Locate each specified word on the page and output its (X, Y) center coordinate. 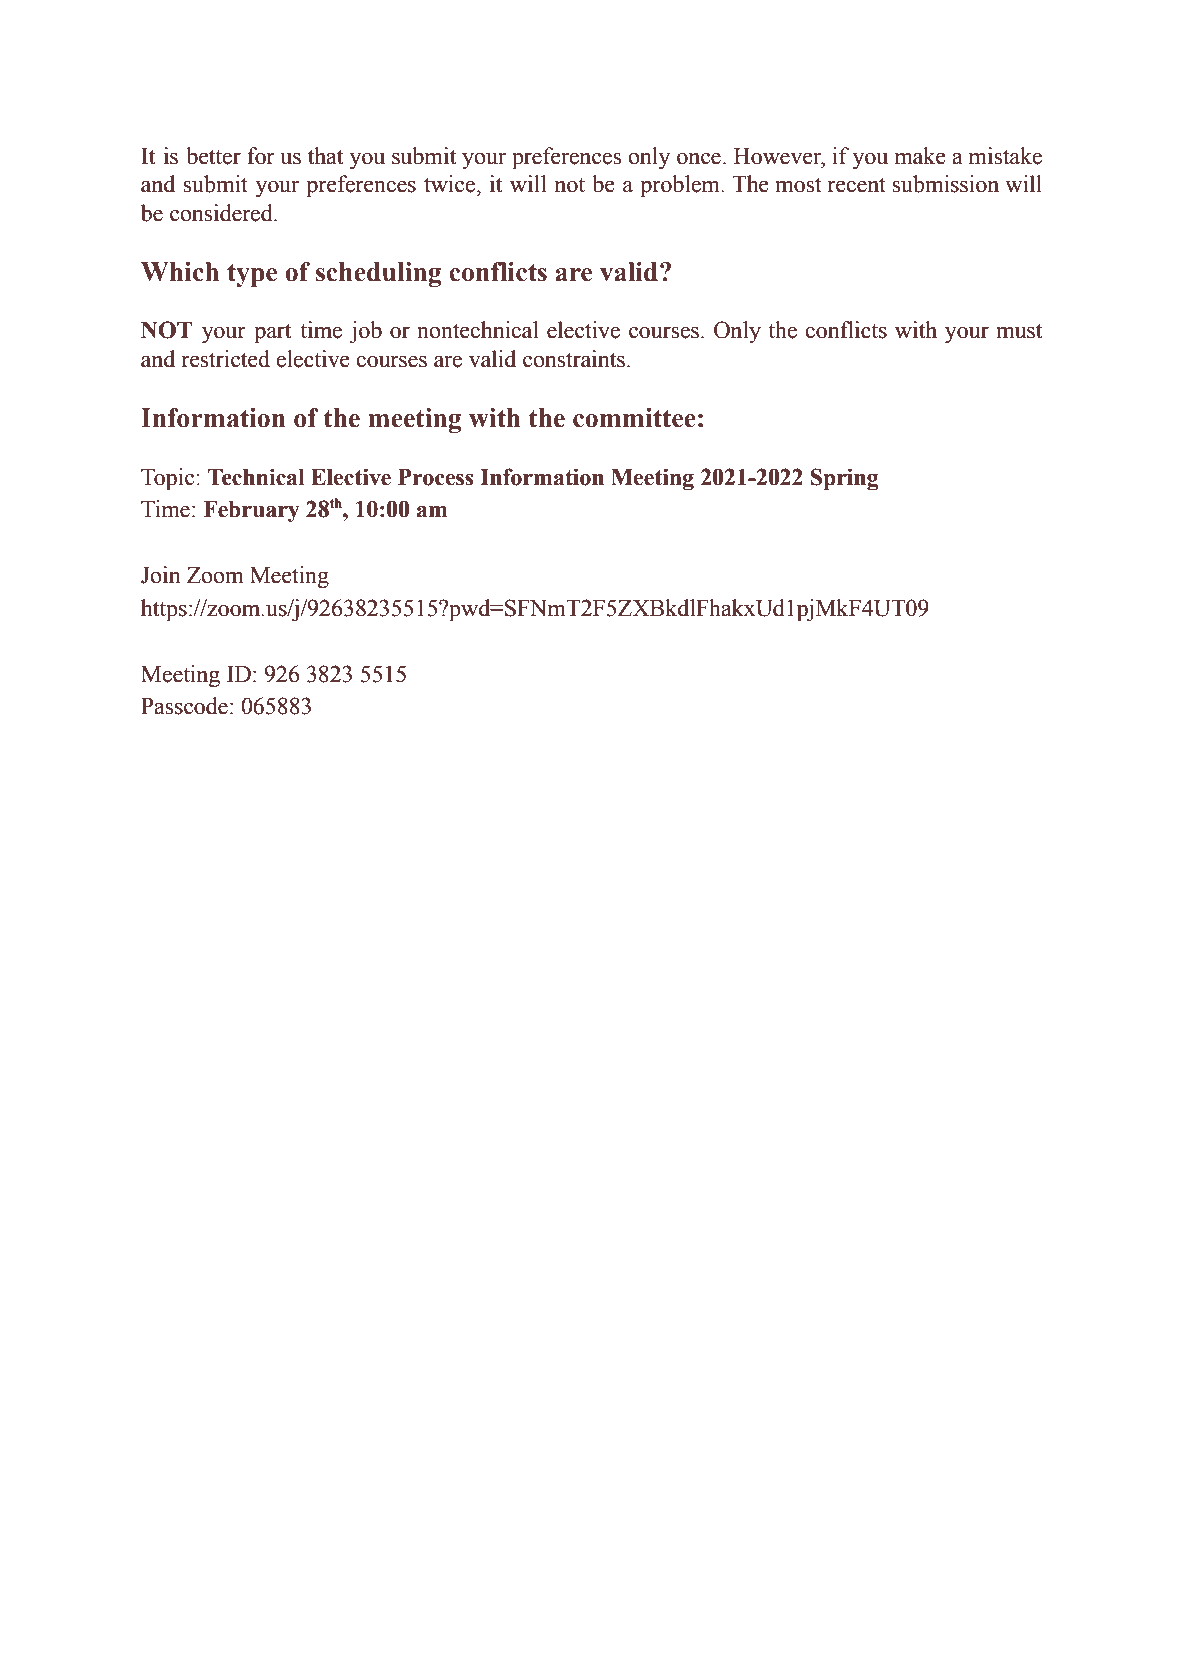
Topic (169, 479)
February (251, 512)
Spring (844, 479)
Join (161, 575)
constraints (574, 359)
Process (436, 477)
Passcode (184, 706)
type (252, 275)
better (213, 156)
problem (682, 186)
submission (945, 184)
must (1019, 331)
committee (634, 418)
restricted (226, 359)
